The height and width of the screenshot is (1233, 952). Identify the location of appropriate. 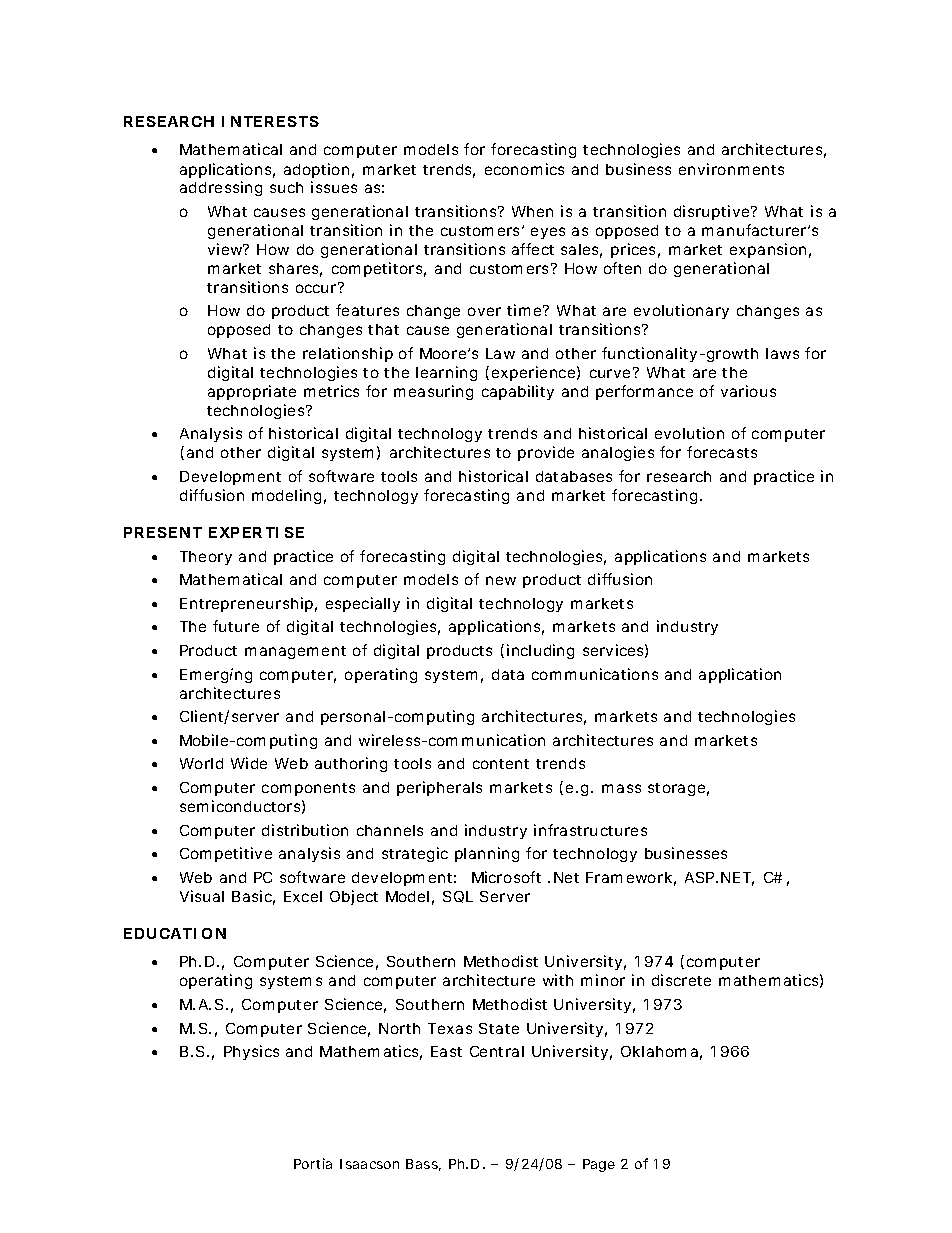
(252, 392).
